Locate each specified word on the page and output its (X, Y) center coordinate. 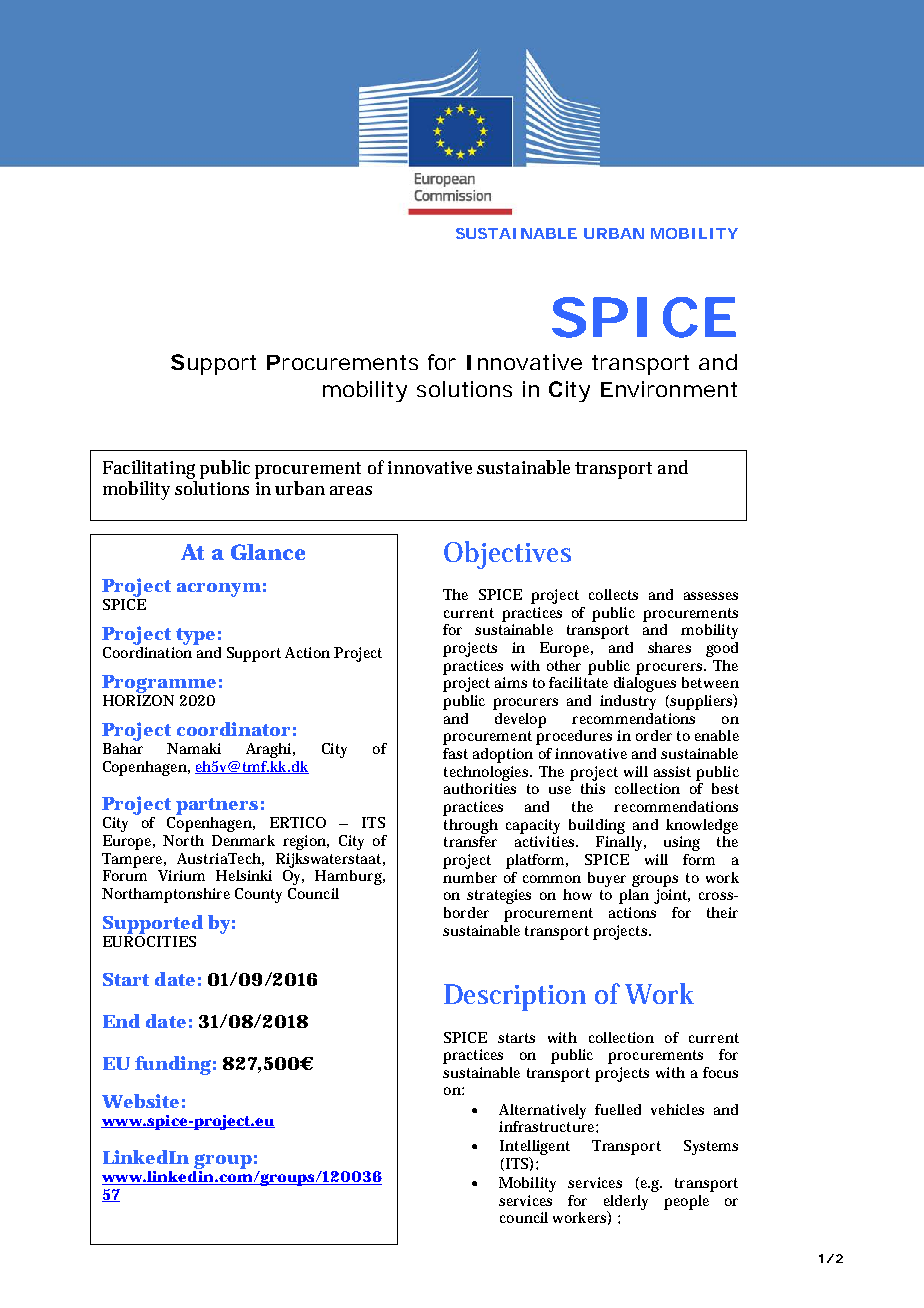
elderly (626, 1203)
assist (672, 771)
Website (140, 1101)
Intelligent (535, 1149)
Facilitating (149, 469)
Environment (669, 389)
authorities (480, 788)
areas (351, 490)
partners (217, 806)
